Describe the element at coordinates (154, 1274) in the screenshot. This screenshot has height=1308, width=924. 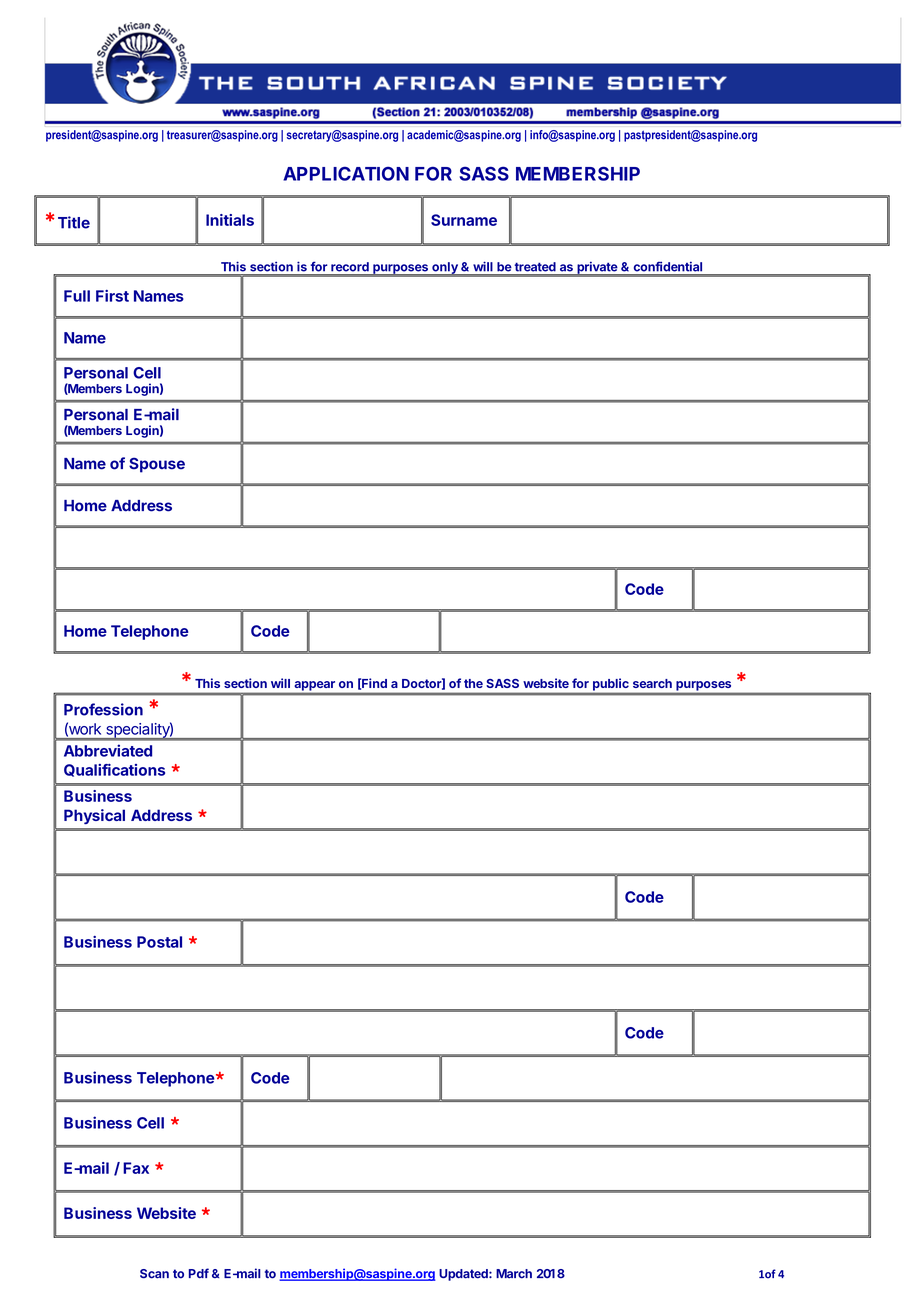
I see `Scan` at that location.
